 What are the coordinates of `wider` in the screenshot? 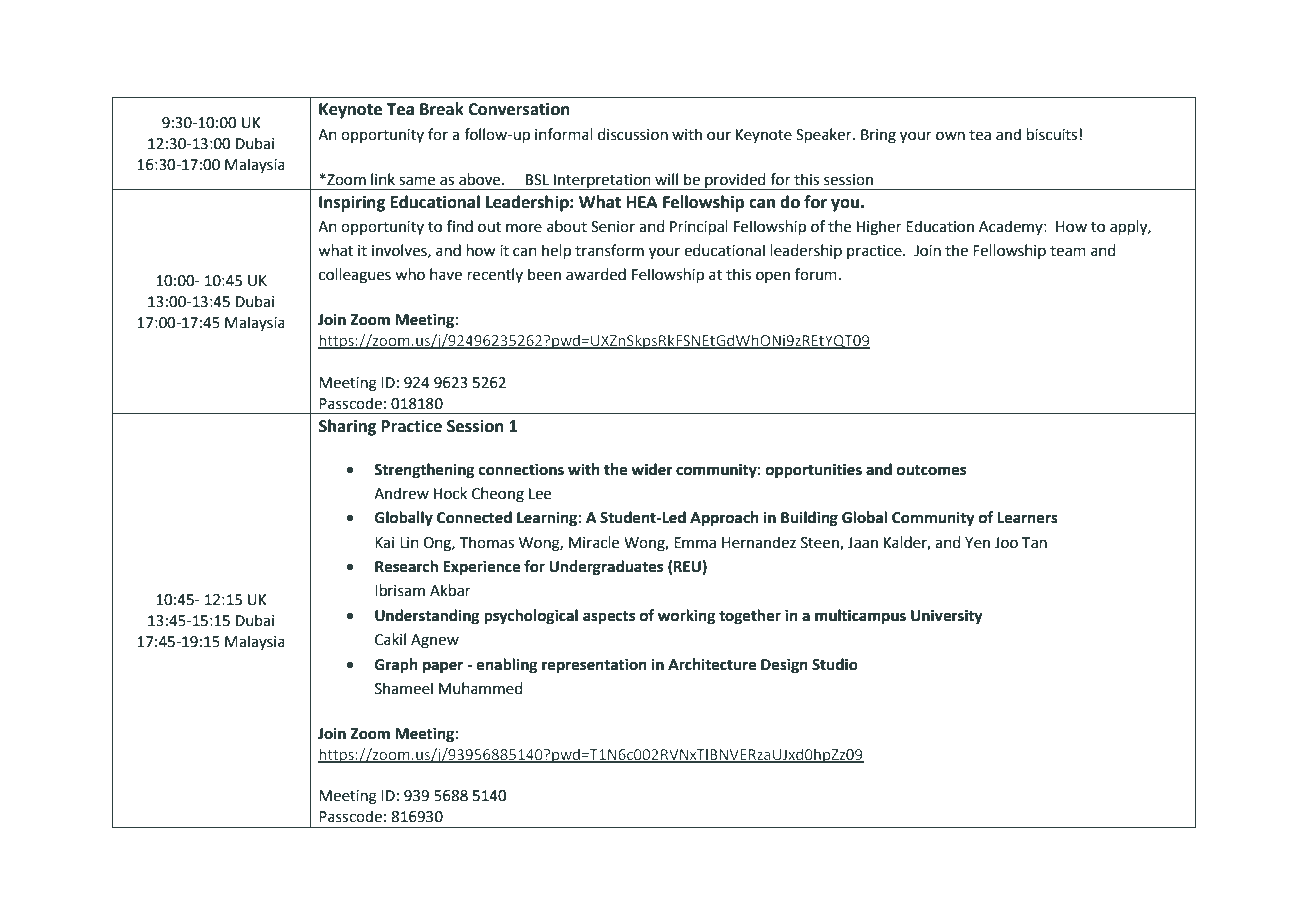 It's located at (652, 469).
